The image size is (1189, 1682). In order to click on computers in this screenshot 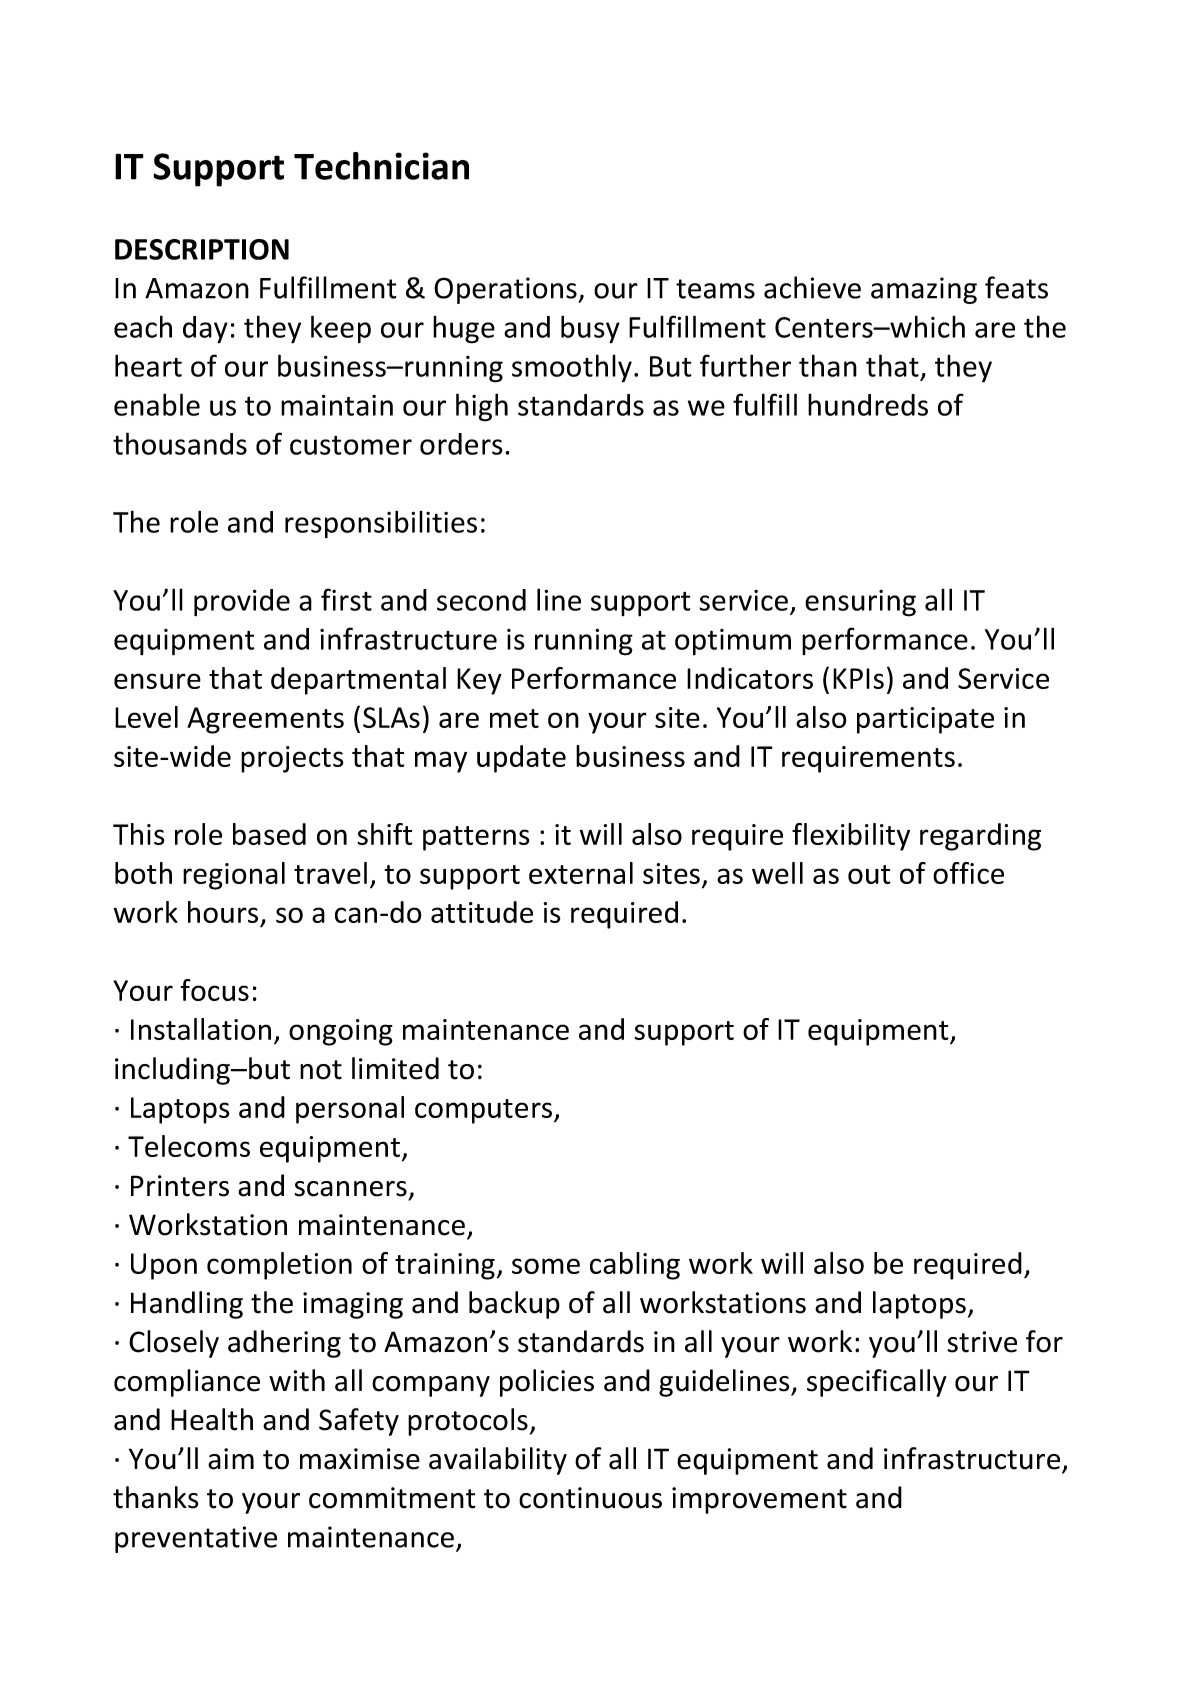, I will do `click(485, 1111)`.
